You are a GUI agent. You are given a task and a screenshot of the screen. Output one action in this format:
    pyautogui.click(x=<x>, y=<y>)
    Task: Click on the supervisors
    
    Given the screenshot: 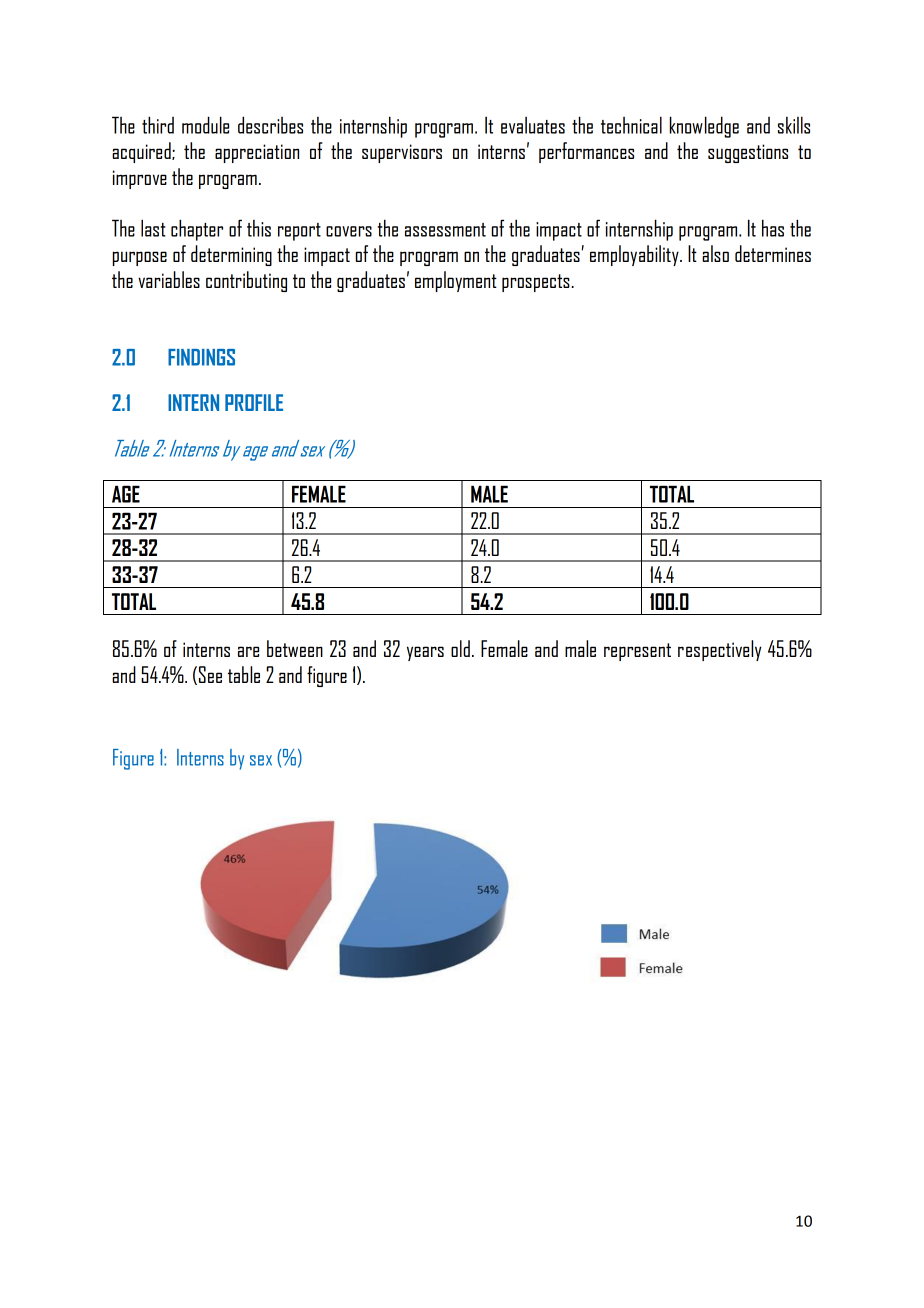 What is the action you would take?
    pyautogui.click(x=402, y=153)
